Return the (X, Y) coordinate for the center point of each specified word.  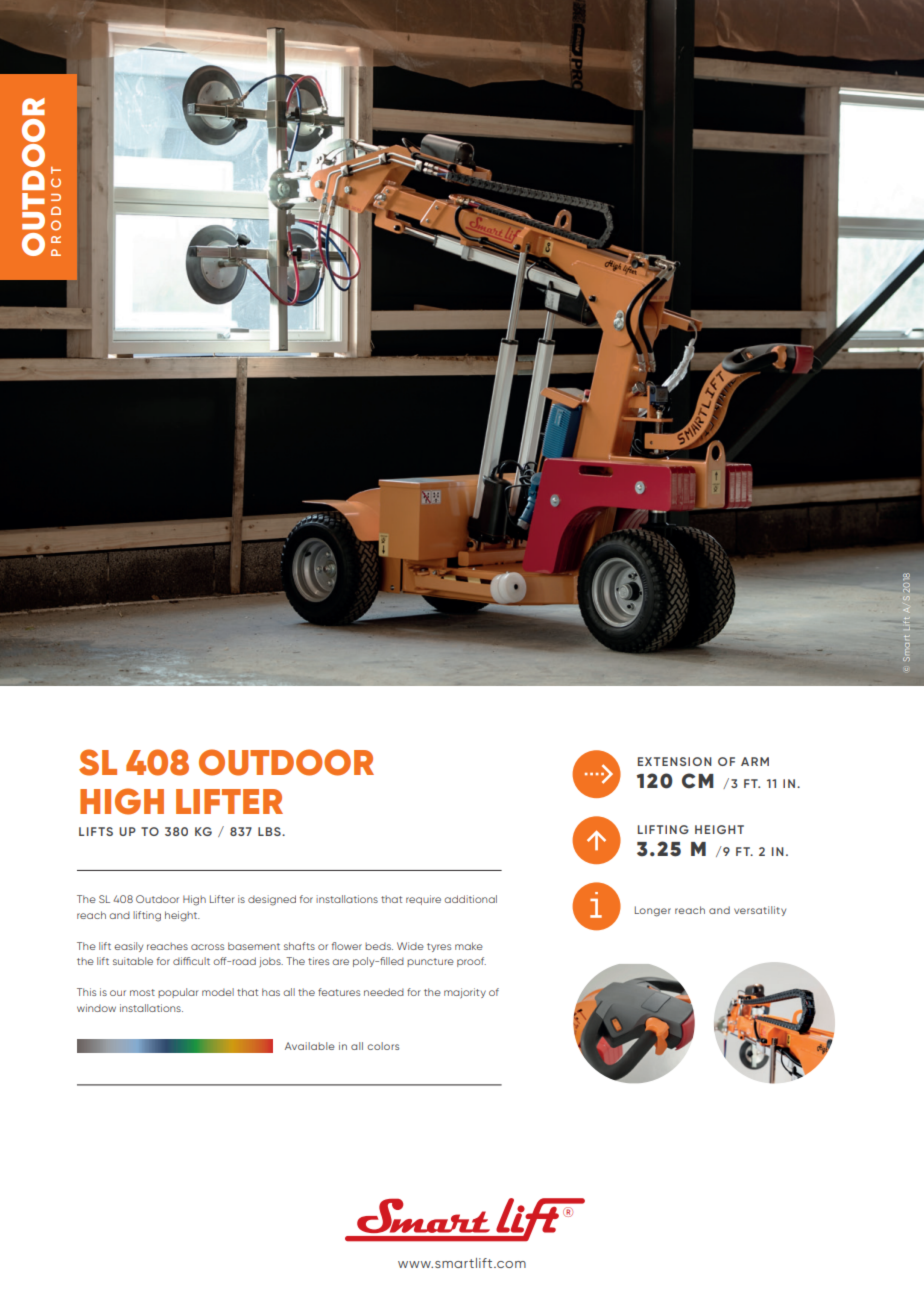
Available (310, 1046)
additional (470, 899)
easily (128, 947)
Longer (653, 911)
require (423, 900)
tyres (439, 947)
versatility (760, 911)
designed (272, 900)
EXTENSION (675, 761)
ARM (755, 761)
